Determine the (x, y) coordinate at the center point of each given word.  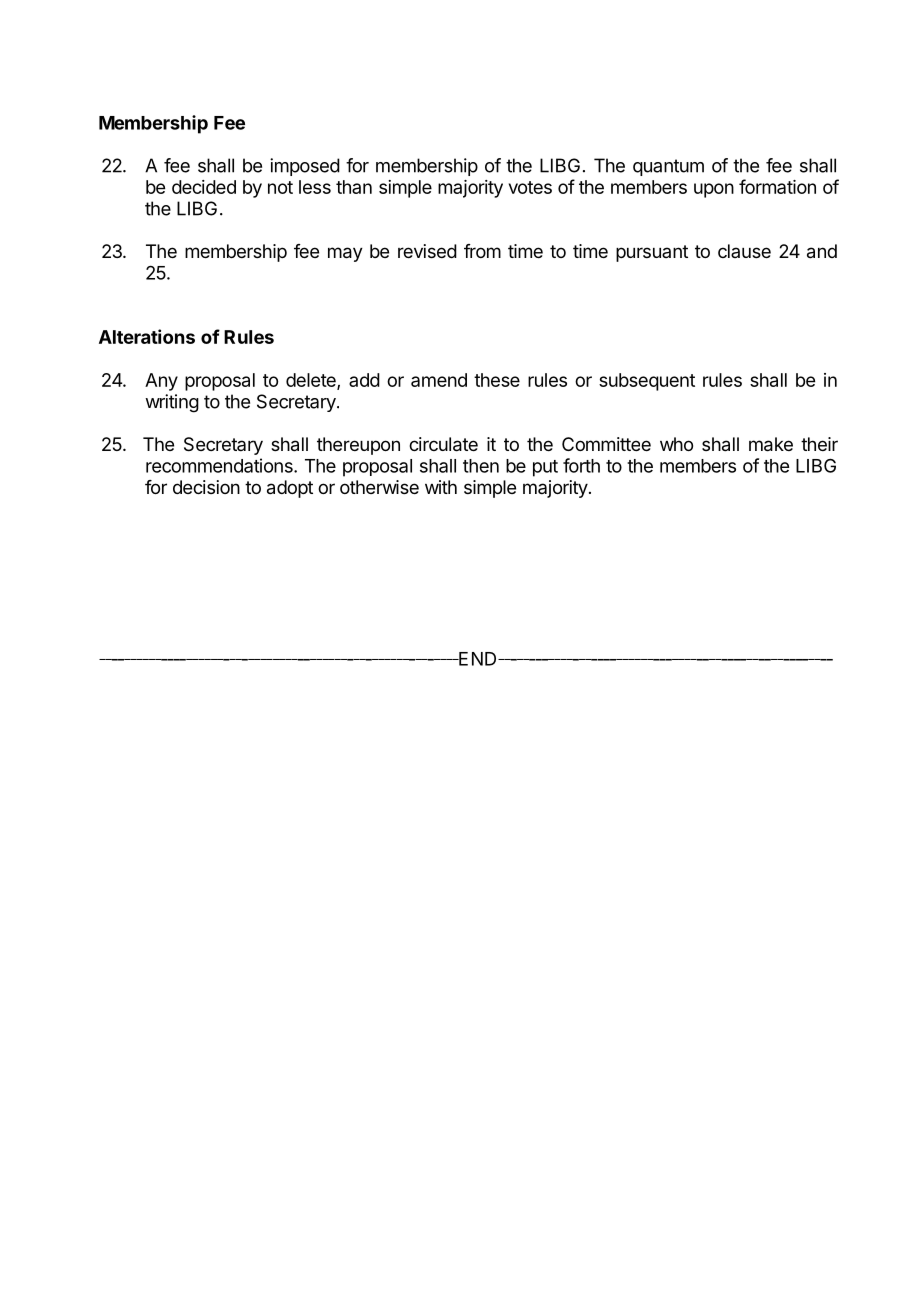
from (482, 251)
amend (439, 380)
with (441, 487)
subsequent (647, 382)
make (771, 444)
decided (204, 187)
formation (777, 186)
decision (206, 487)
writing (172, 403)
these (497, 380)
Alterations (147, 336)
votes (530, 187)
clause (744, 251)
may (345, 254)
